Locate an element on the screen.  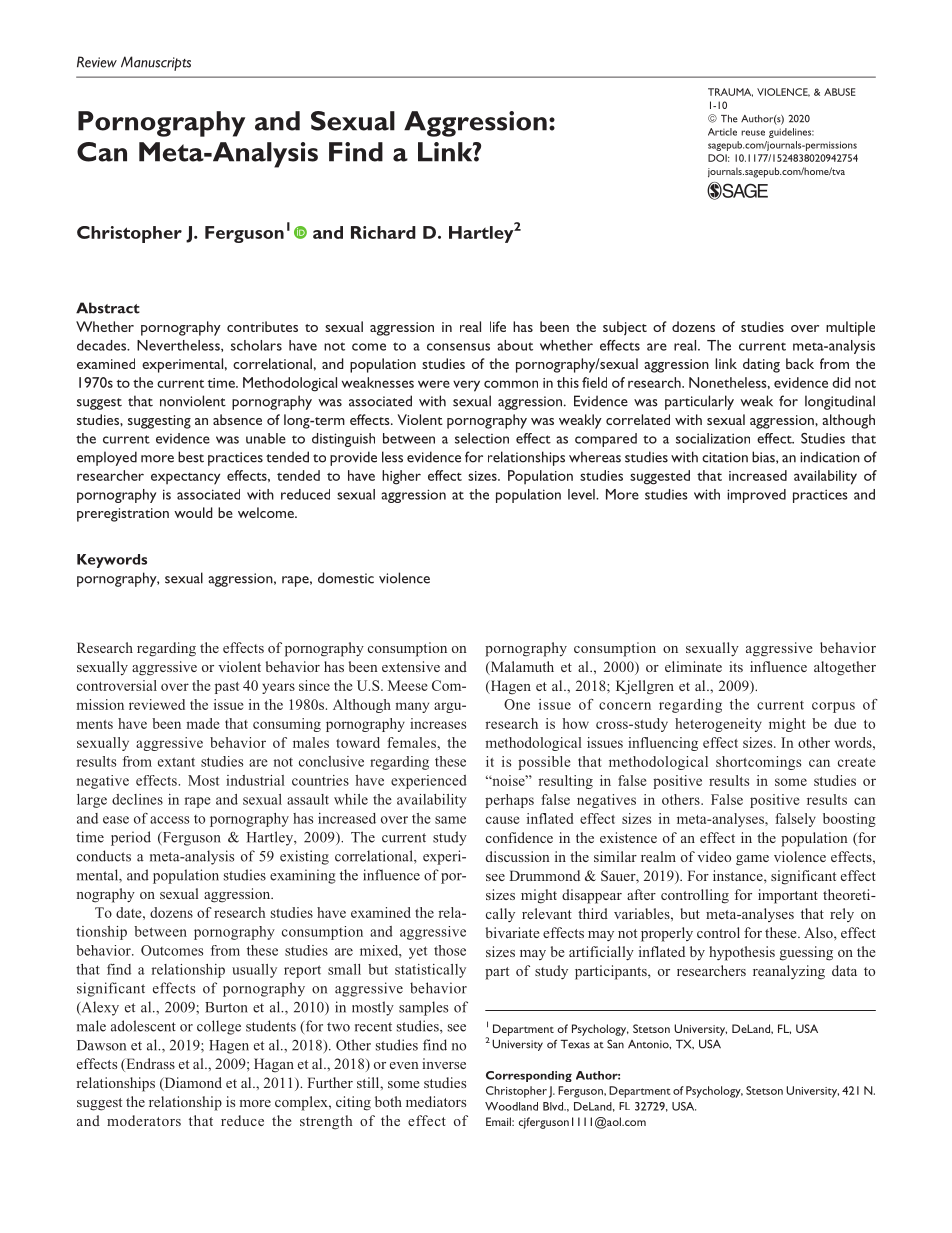
would is located at coordinates (193, 512).
